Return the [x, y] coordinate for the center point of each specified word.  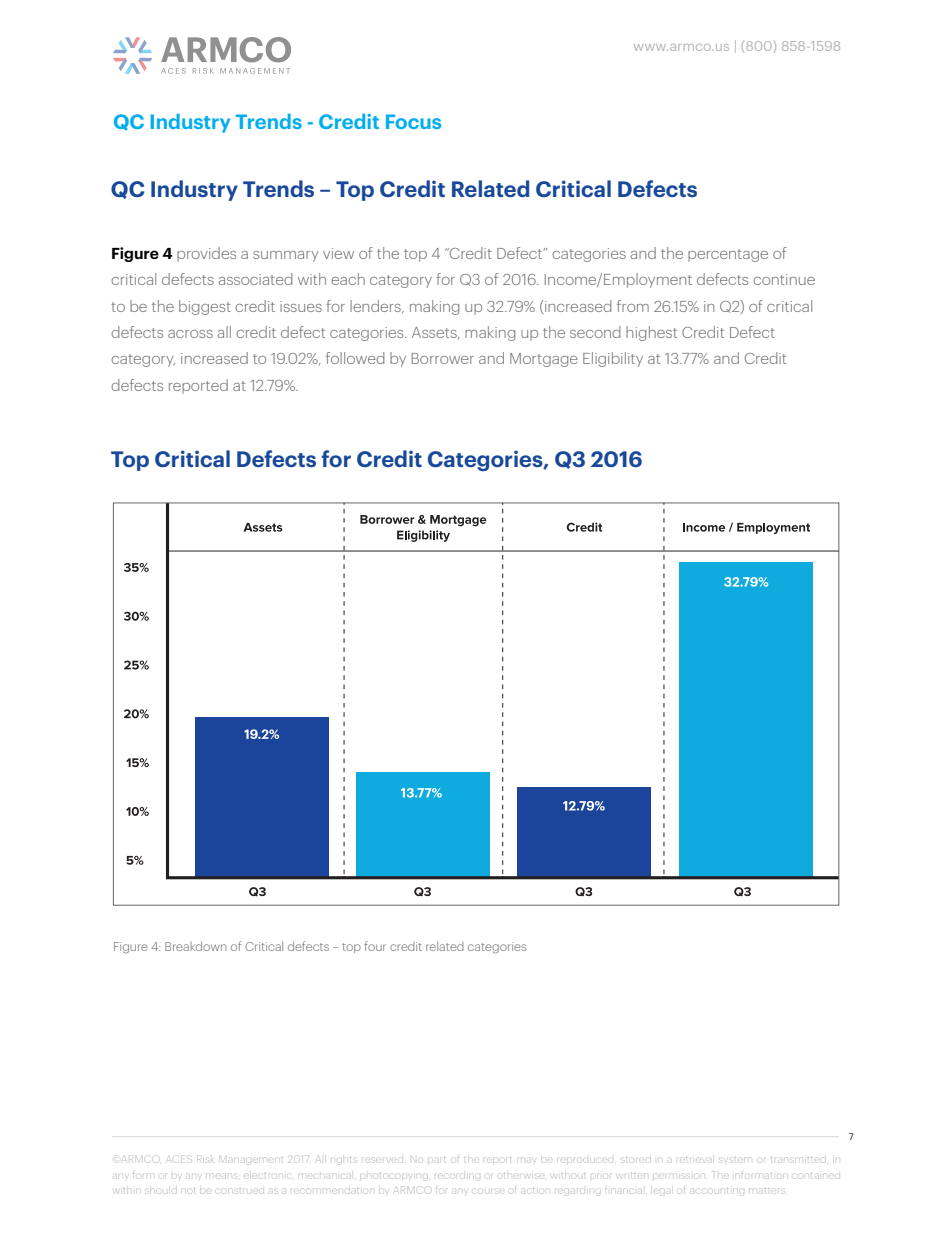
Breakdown [196, 946]
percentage [728, 255]
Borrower [443, 358]
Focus [413, 121]
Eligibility [613, 359]
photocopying [395, 1175]
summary [285, 256]
